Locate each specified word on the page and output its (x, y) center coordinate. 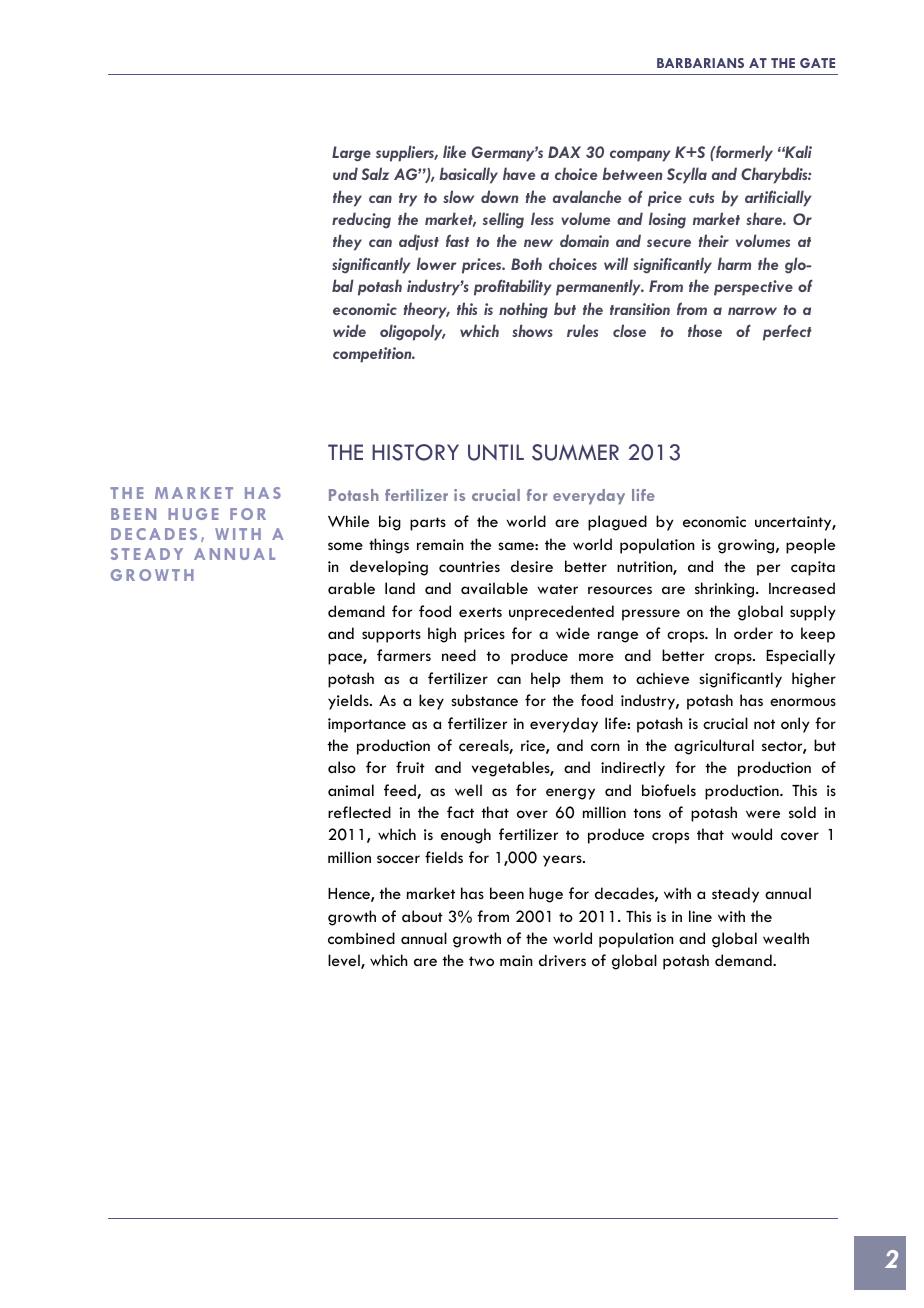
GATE (817, 63)
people (810, 546)
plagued (617, 523)
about (422, 916)
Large (351, 154)
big (390, 523)
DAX (564, 152)
